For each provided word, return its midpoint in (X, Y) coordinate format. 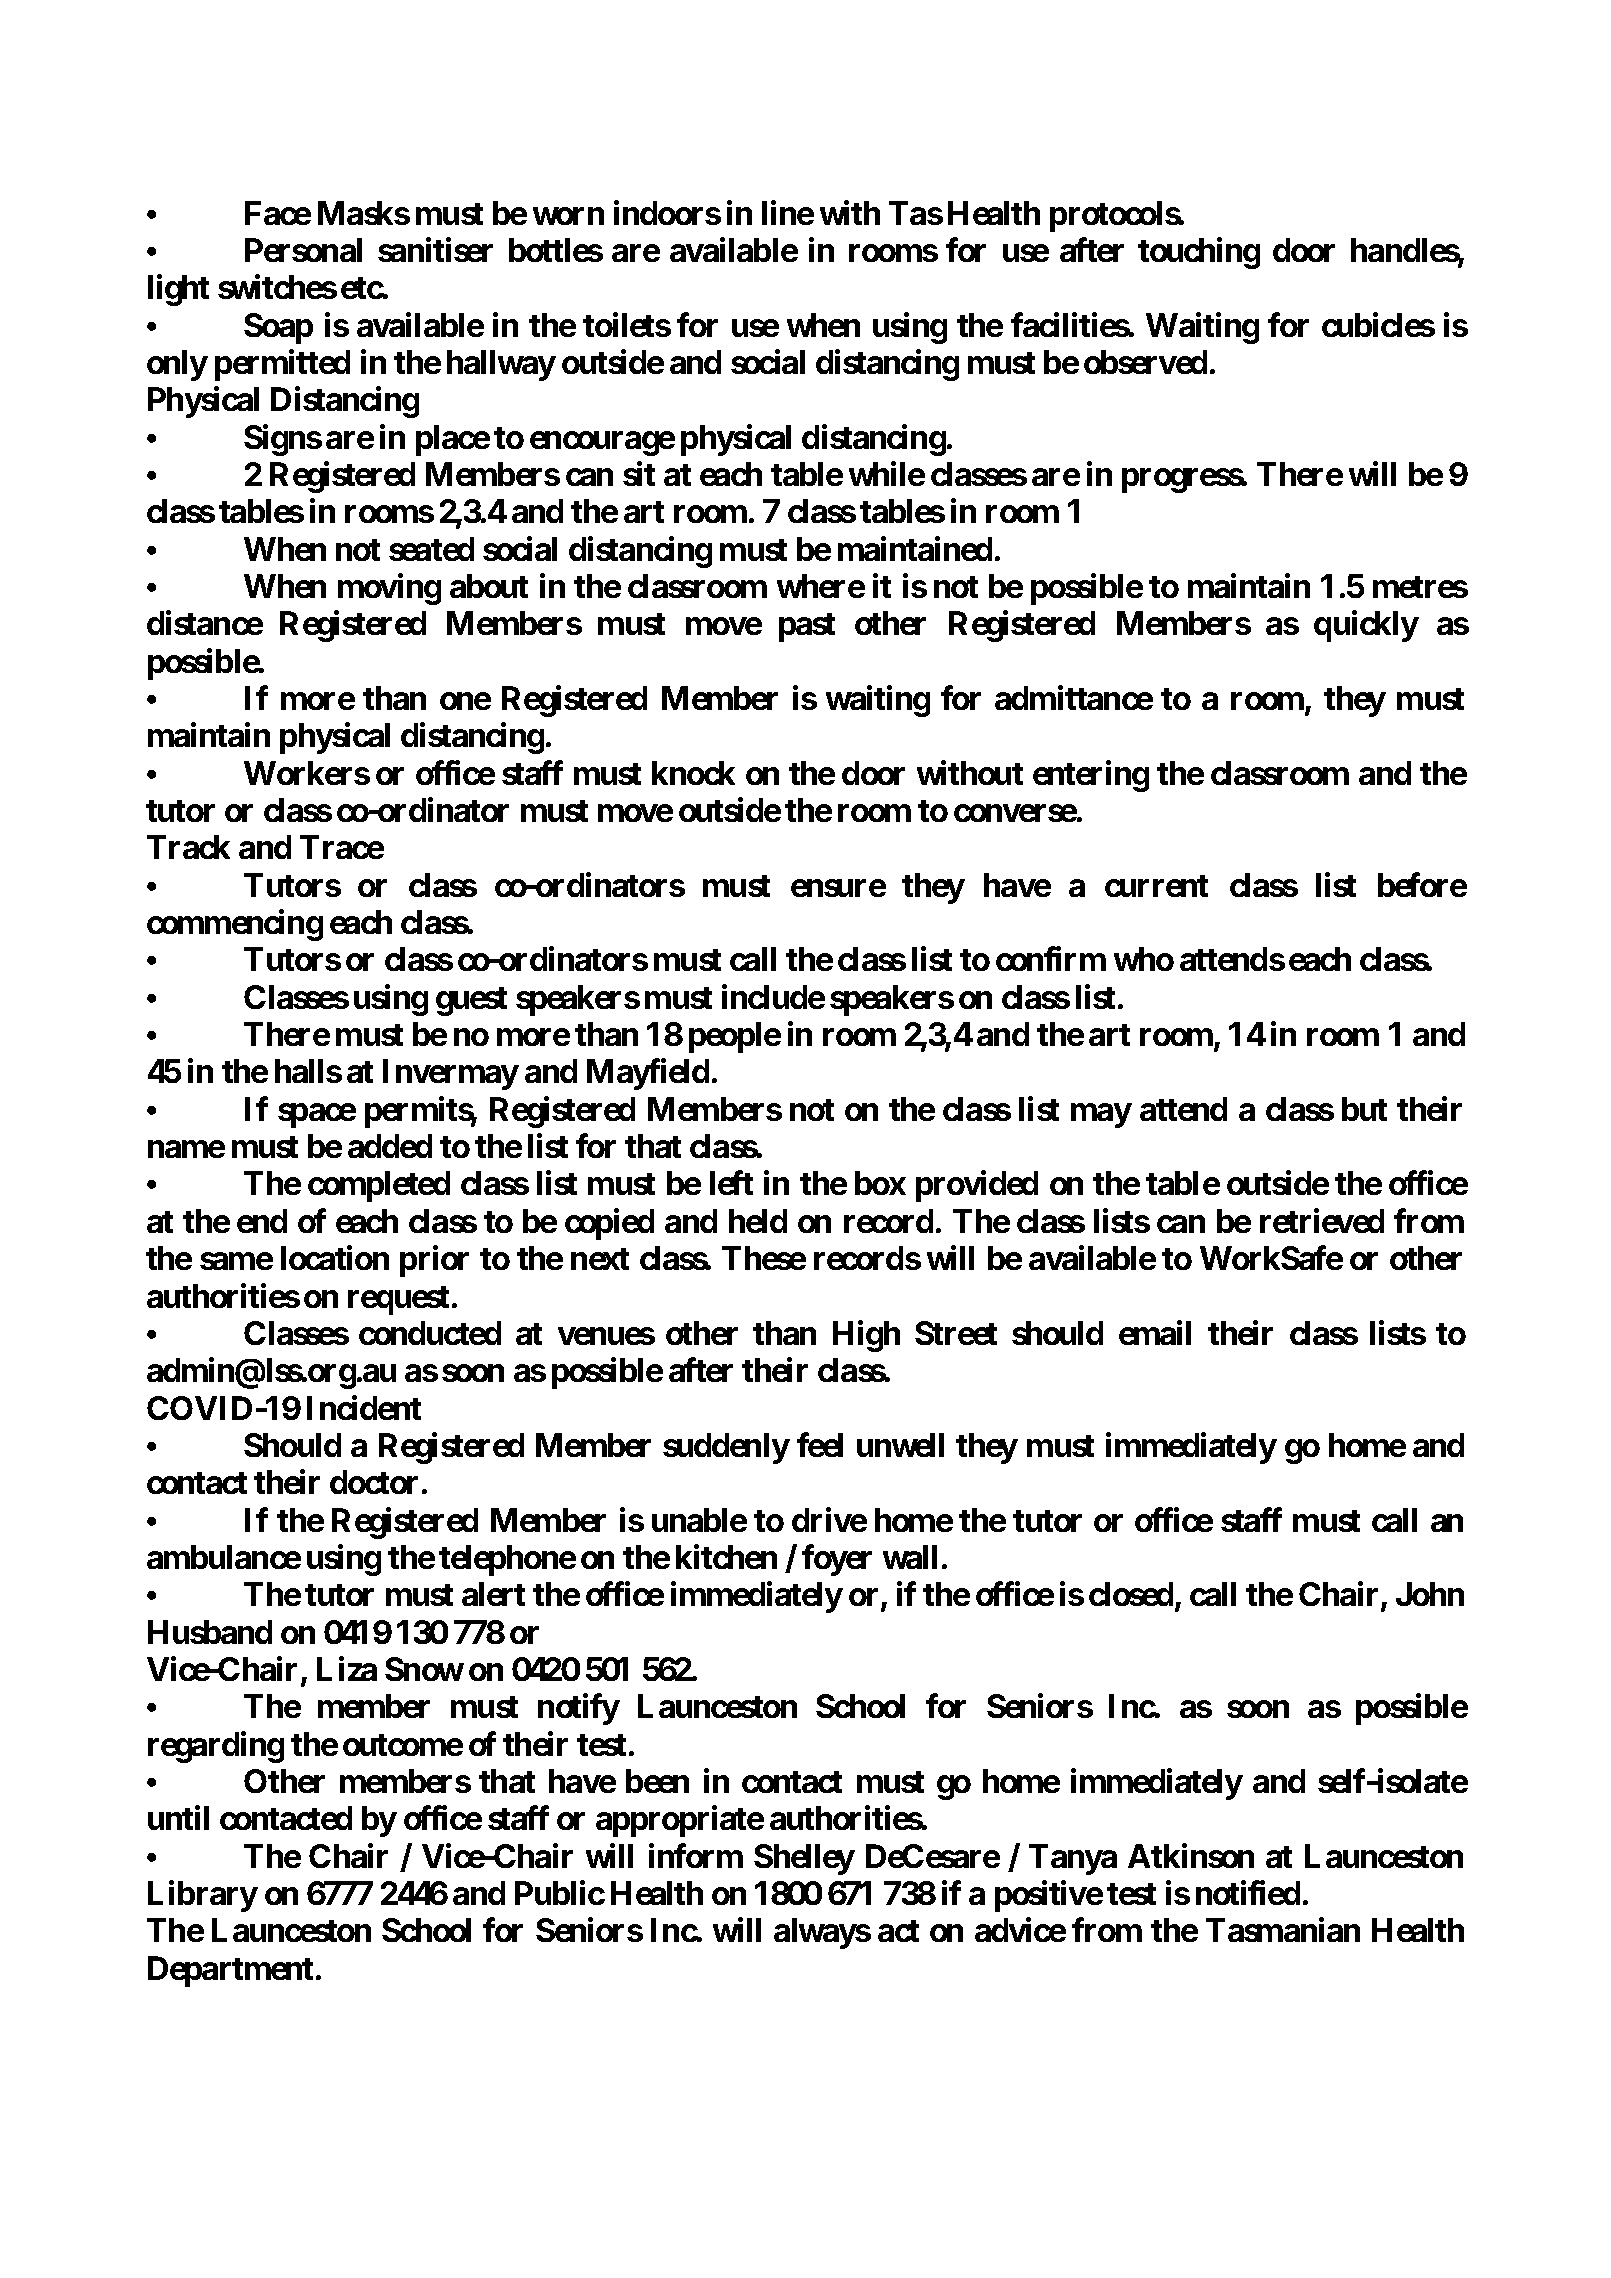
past (807, 627)
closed (1131, 1594)
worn (568, 216)
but (1364, 1109)
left (731, 1183)
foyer (837, 1560)
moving (389, 589)
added (390, 1146)
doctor (374, 1482)
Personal (303, 250)
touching (1199, 253)
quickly (1366, 626)
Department (230, 1971)
